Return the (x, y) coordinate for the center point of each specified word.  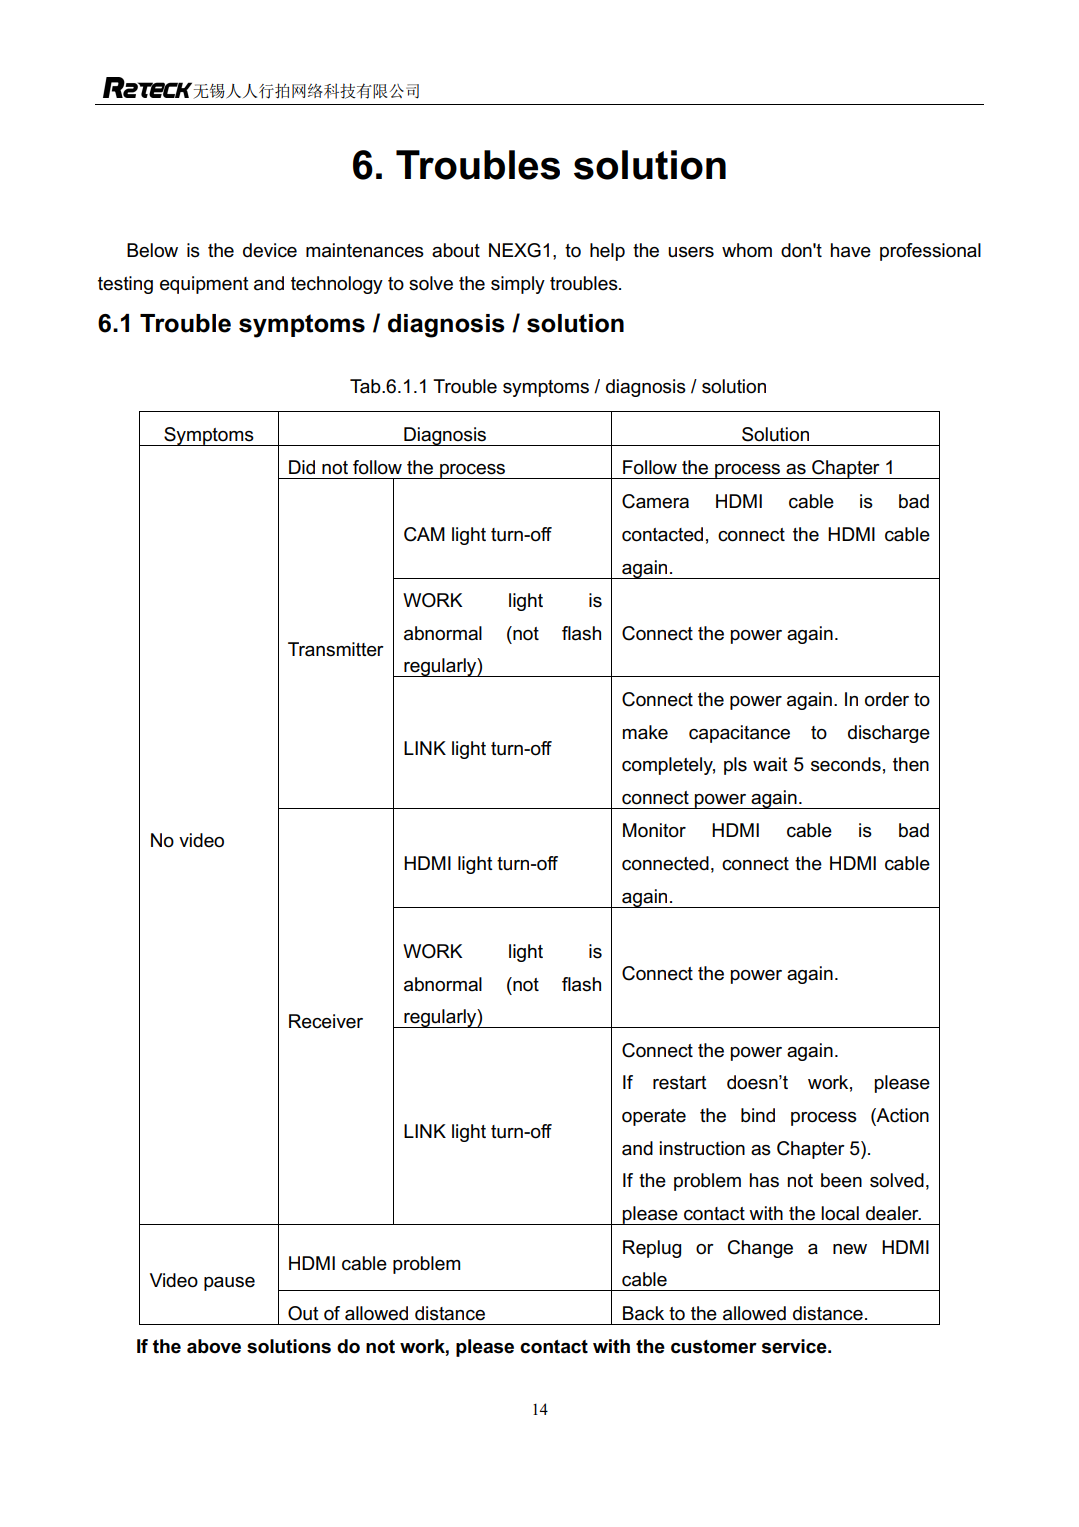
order (887, 699)
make (645, 732)
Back (643, 1313)
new (850, 1249)
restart (680, 1083)
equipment (204, 285)
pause (229, 1284)
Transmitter (336, 649)
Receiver (326, 1021)
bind (758, 1115)
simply (518, 285)
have (851, 250)
